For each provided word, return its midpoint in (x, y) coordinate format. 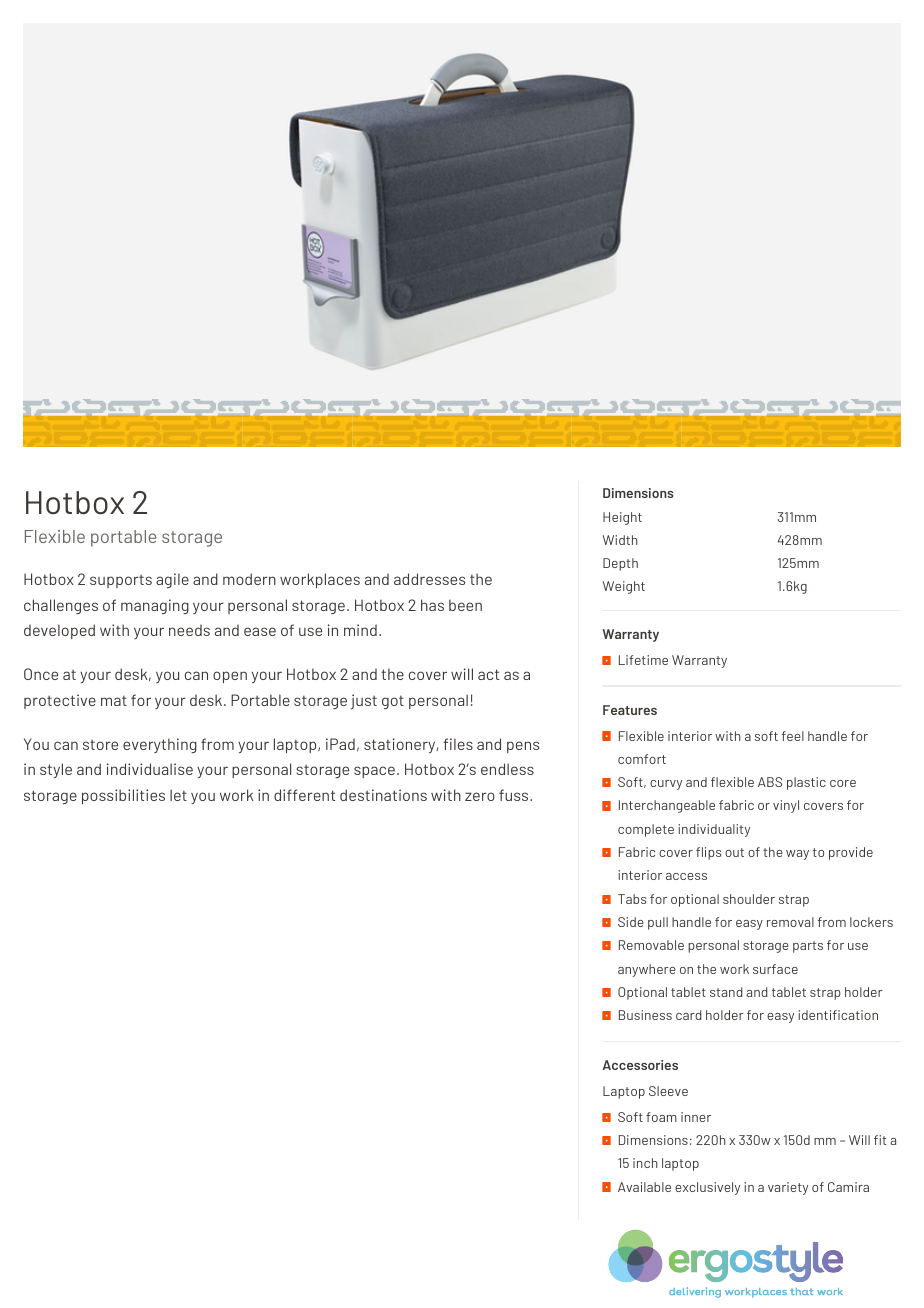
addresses (429, 579)
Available (644, 1187)
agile (172, 580)
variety (788, 1188)
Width (620, 540)
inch (645, 1163)
